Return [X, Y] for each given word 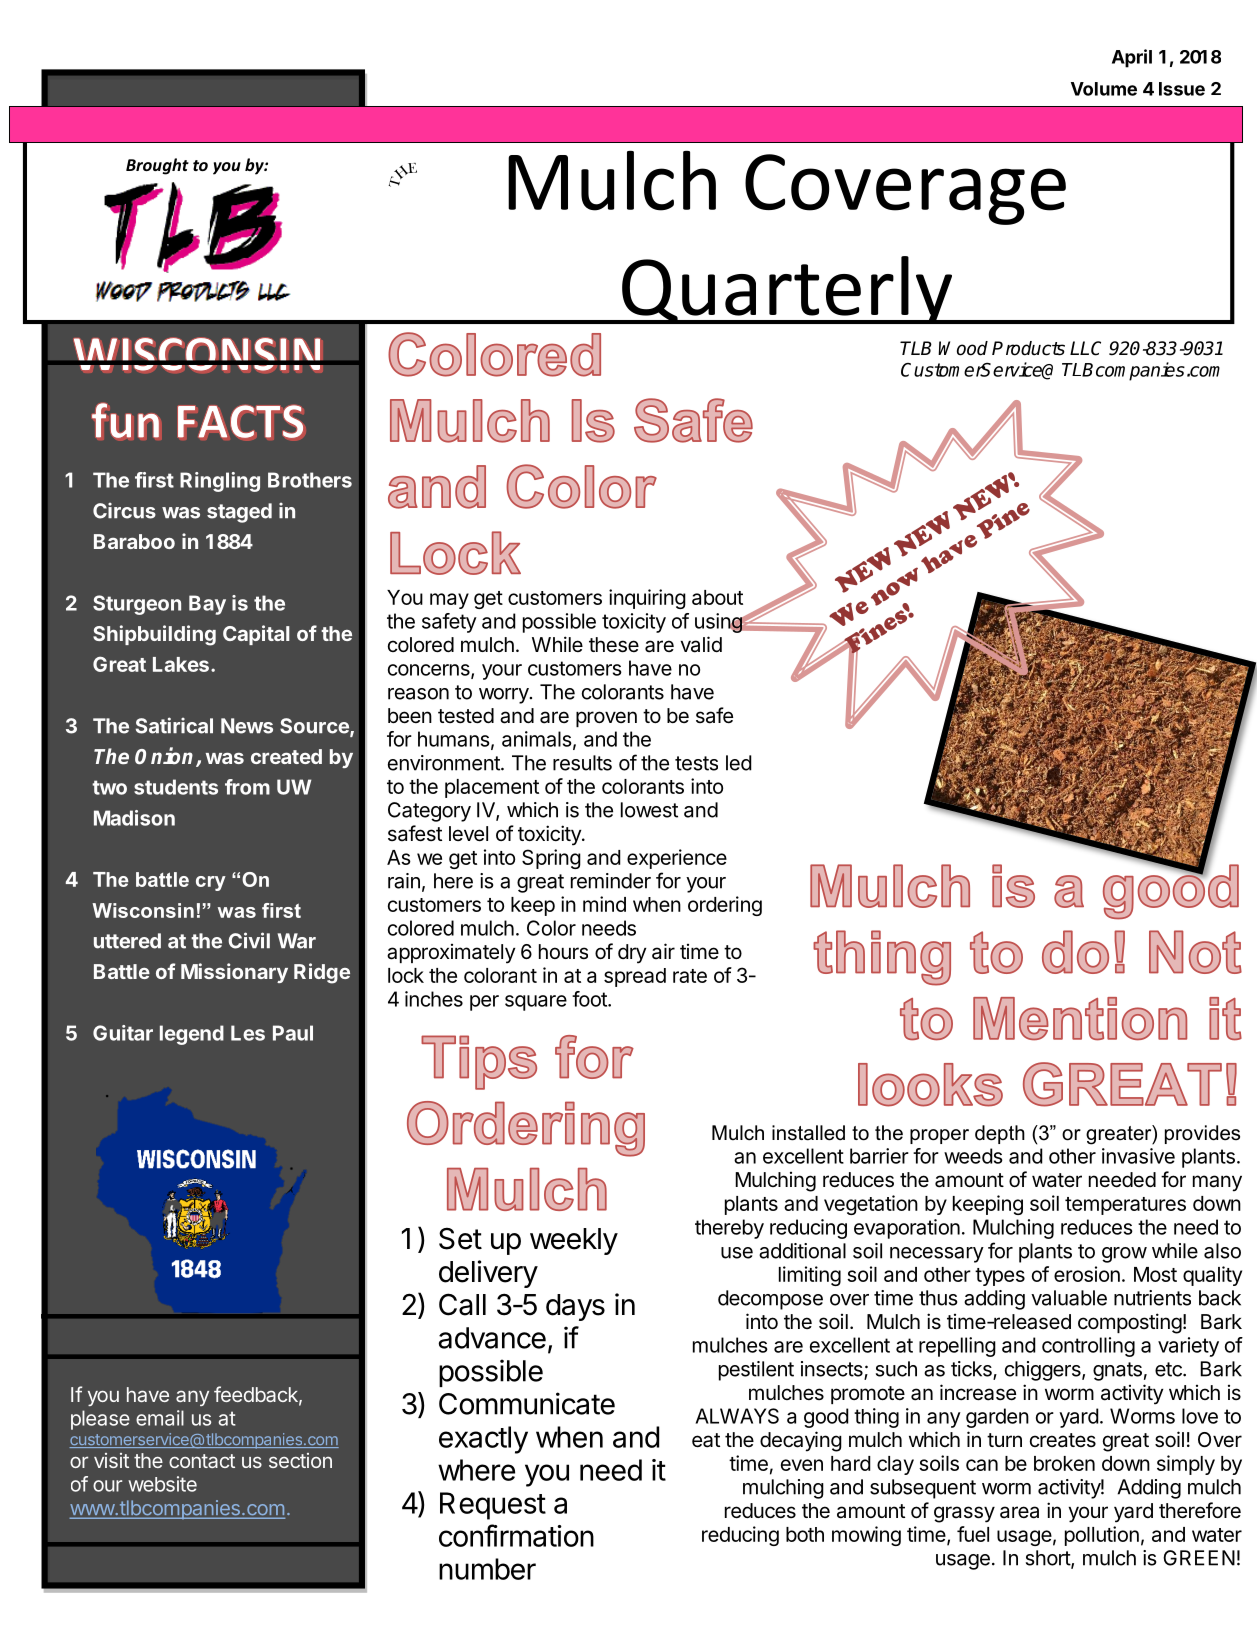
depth [1000, 1134]
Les [248, 1033]
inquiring [647, 599]
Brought [157, 166]
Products [1028, 348]
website [162, 1484]
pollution [1102, 1536]
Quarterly [787, 290]
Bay [207, 605]
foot [590, 999]
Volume [1104, 89]
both [805, 1534]
